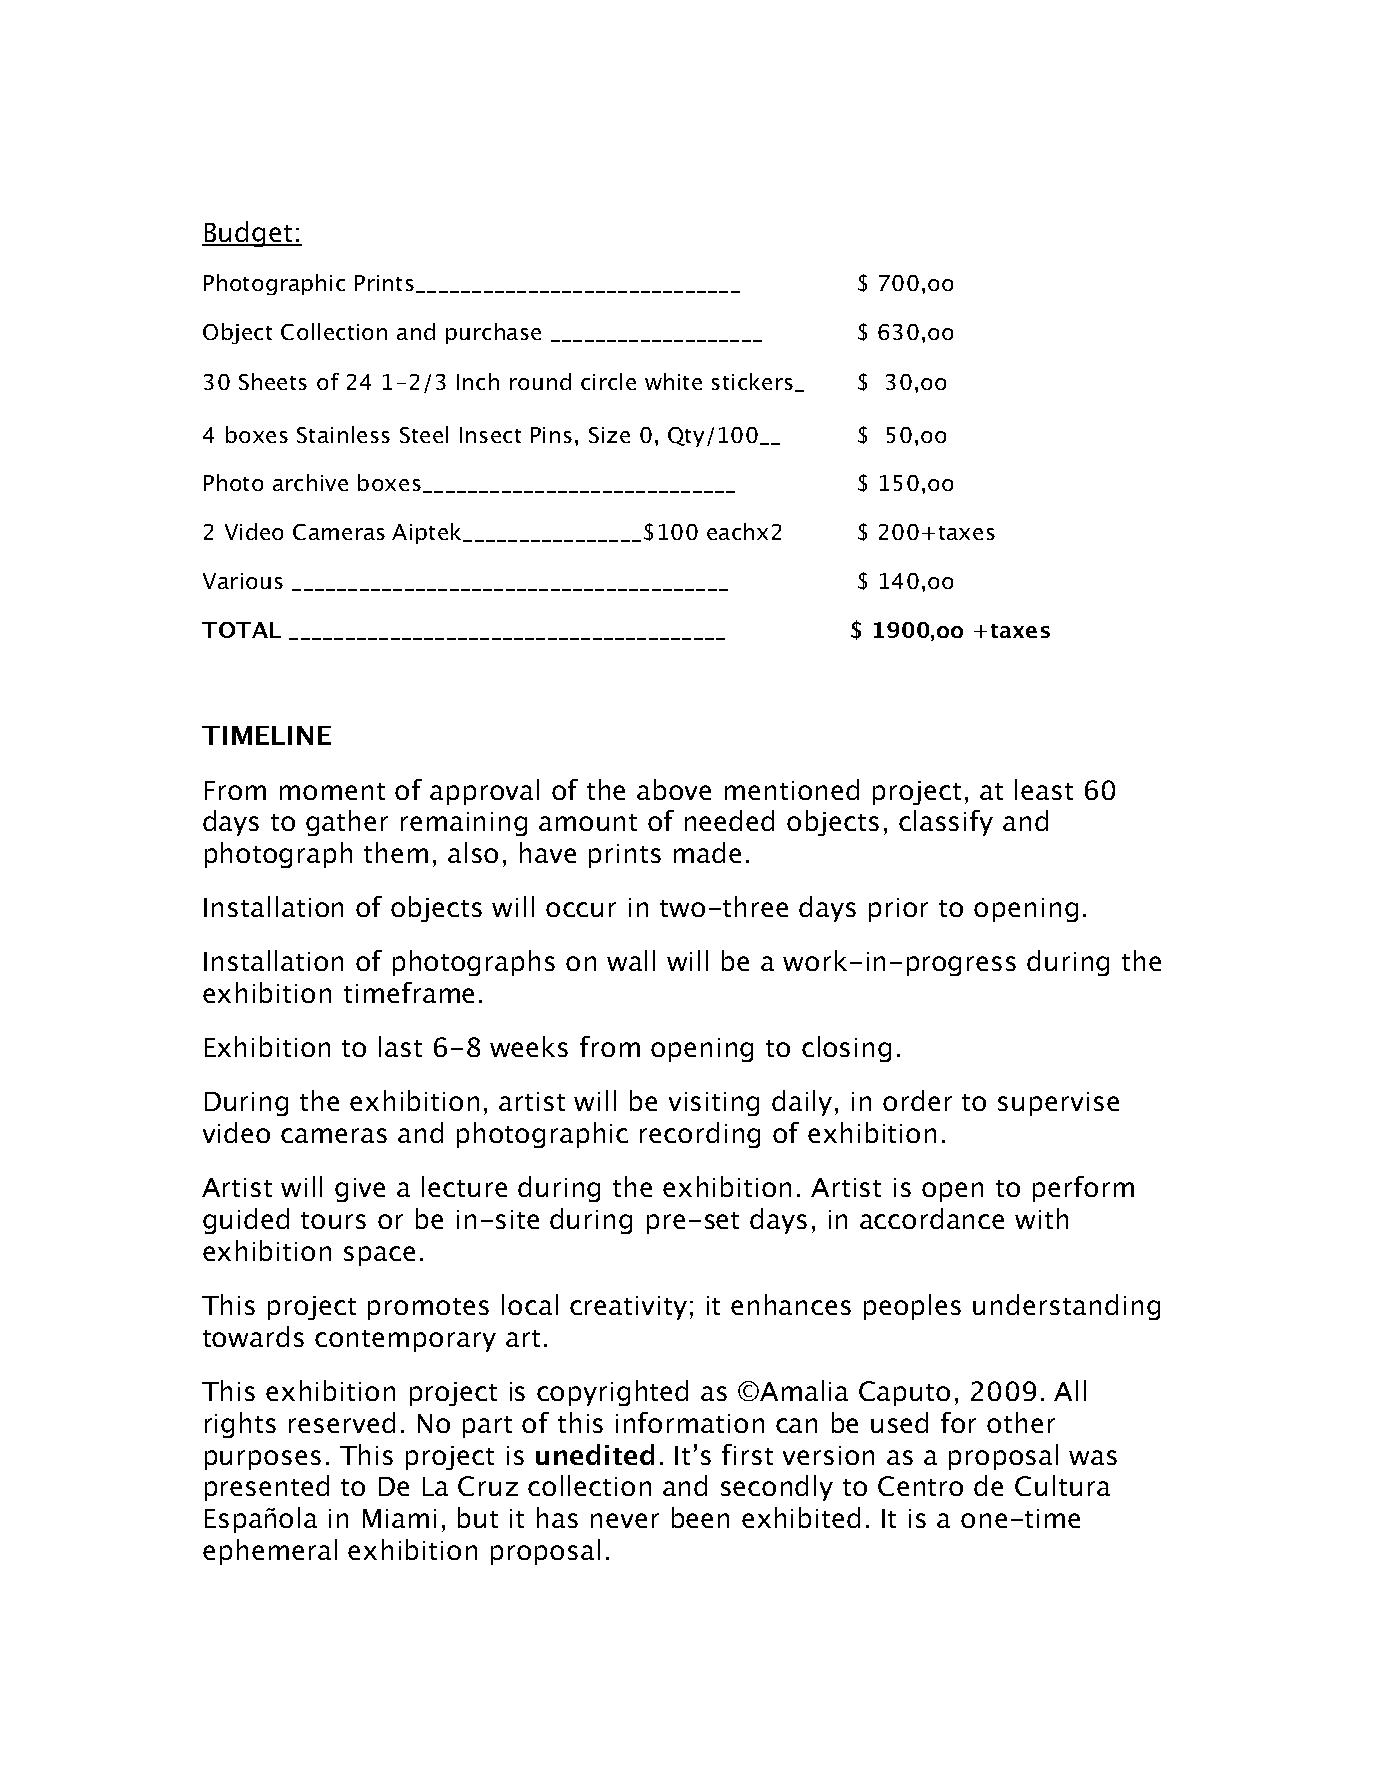  Describe the element at coordinates (399, 1518) in the page. I see `Miami` at that location.
